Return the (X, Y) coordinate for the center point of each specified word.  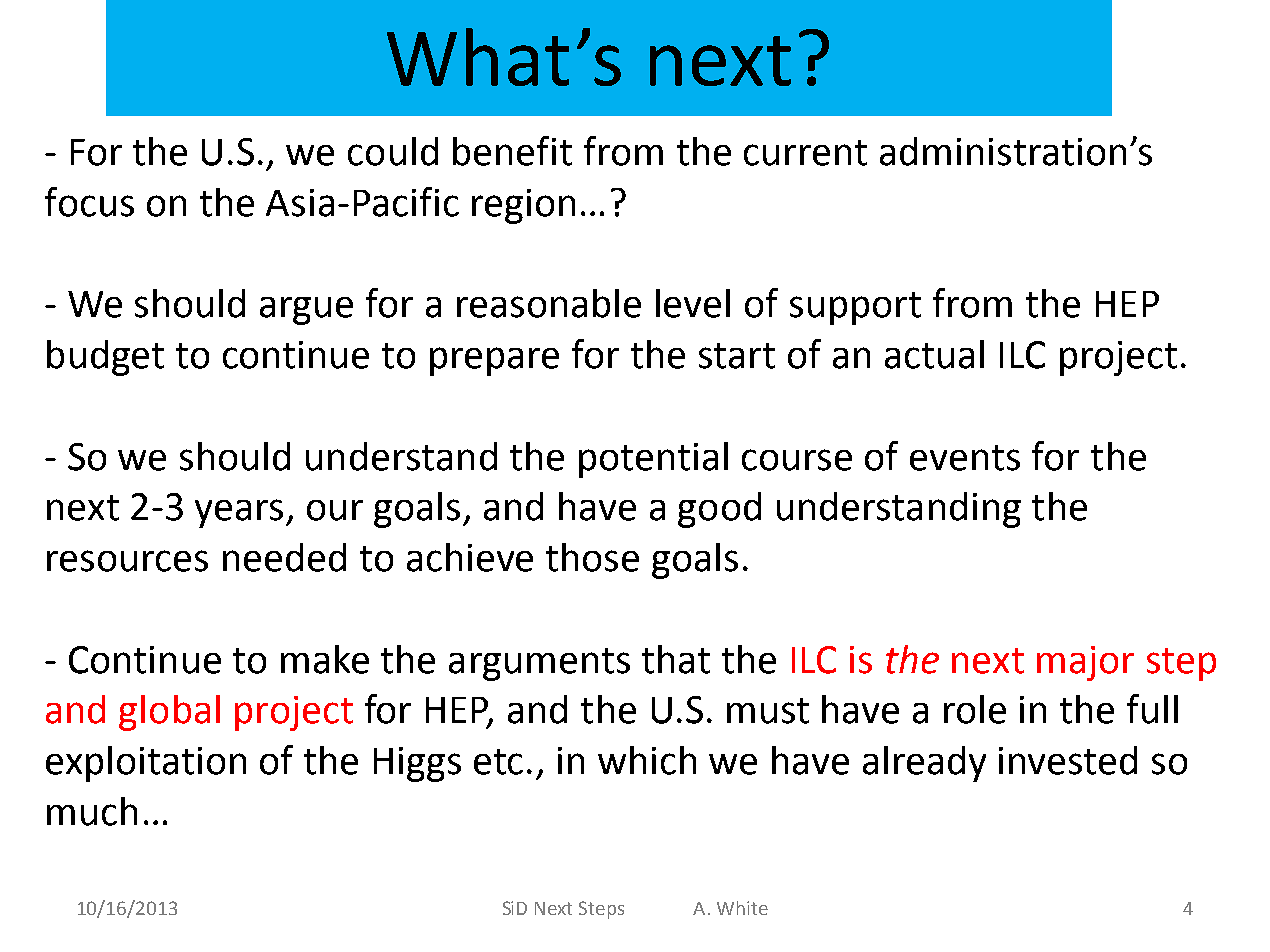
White (742, 908)
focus (89, 202)
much (92, 811)
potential (653, 460)
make (325, 659)
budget (105, 358)
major (1085, 663)
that (676, 659)
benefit (512, 151)
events (965, 458)
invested (1068, 760)
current (805, 153)
